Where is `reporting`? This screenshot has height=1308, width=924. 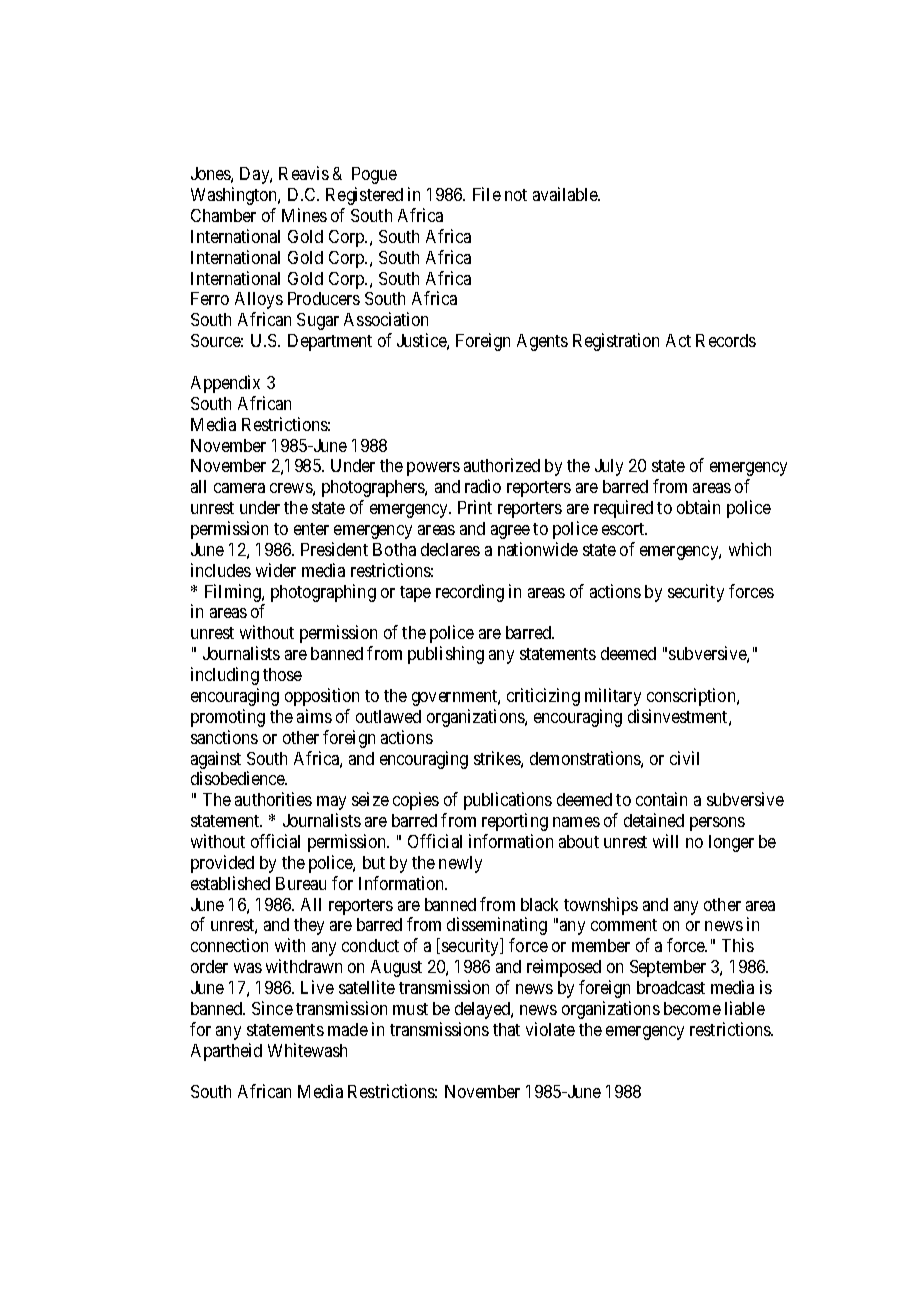
reporting is located at coordinates (515, 822).
